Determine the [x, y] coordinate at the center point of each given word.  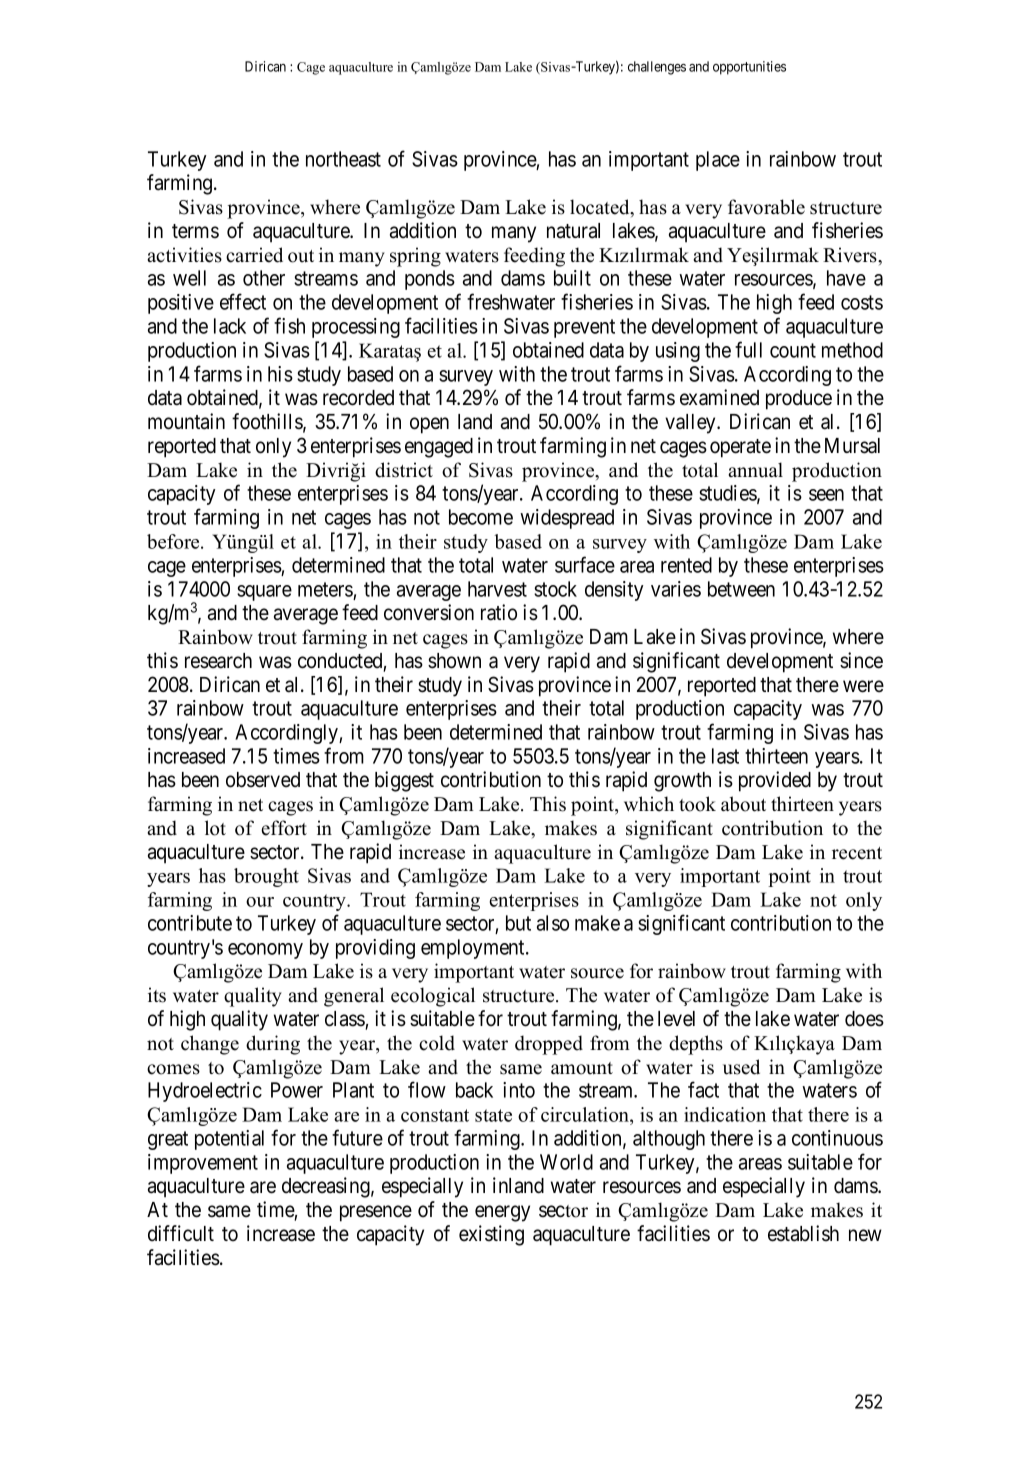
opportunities [749, 68]
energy [502, 1213]
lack [230, 326]
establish [803, 1233]
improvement [203, 1164]
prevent [584, 328]
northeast [343, 159]
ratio [499, 612]
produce [799, 400]
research [218, 661]
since [861, 660]
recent [857, 853]
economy [265, 951]
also [553, 923]
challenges [657, 68]
